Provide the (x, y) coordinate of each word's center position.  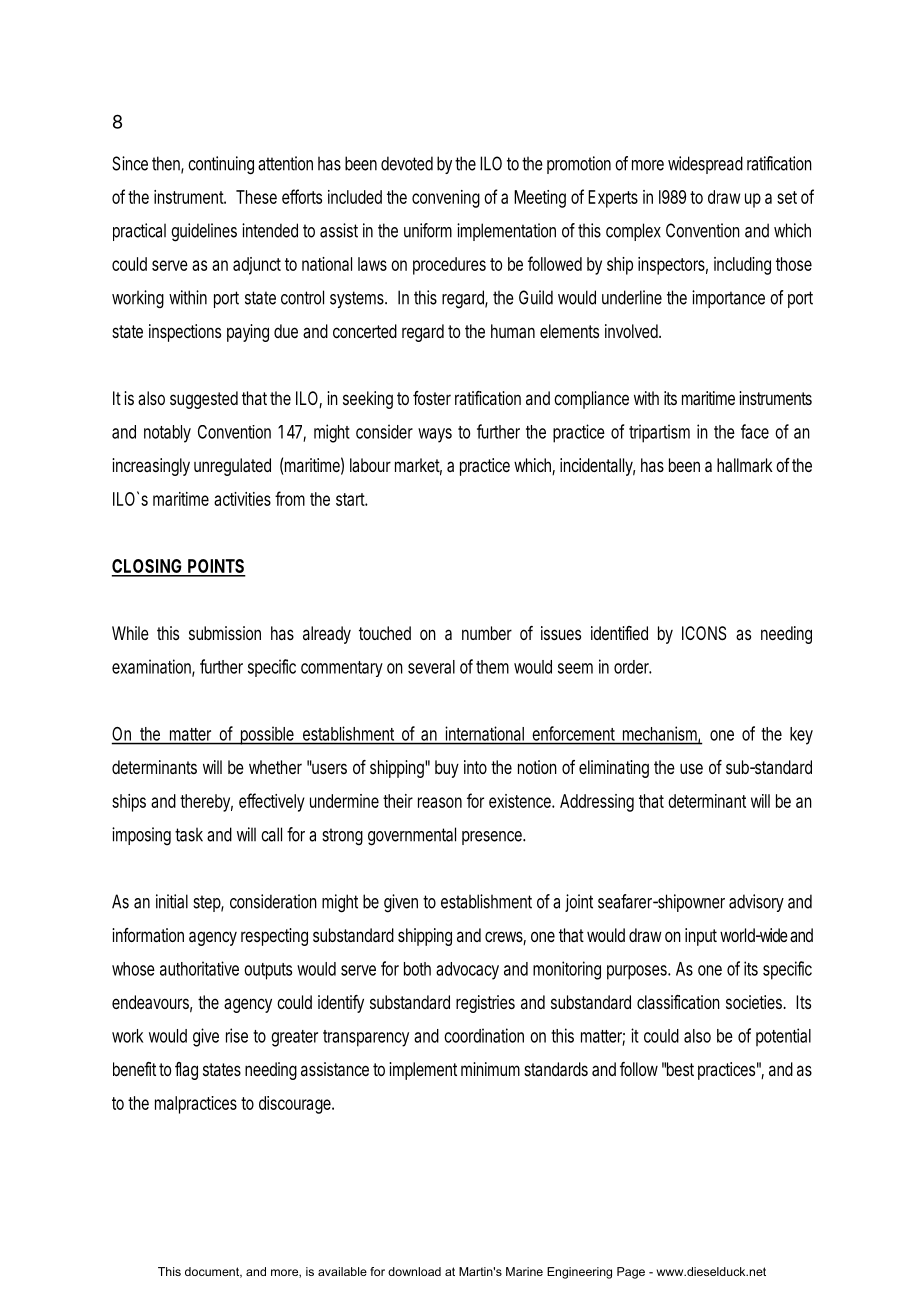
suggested (204, 400)
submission (225, 633)
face (755, 431)
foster (432, 398)
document (213, 1272)
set (787, 197)
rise (237, 1035)
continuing (221, 165)
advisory (756, 903)
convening (446, 199)
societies (756, 1002)
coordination (484, 1035)
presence (493, 838)
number (487, 633)
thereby (206, 803)
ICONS (704, 633)
